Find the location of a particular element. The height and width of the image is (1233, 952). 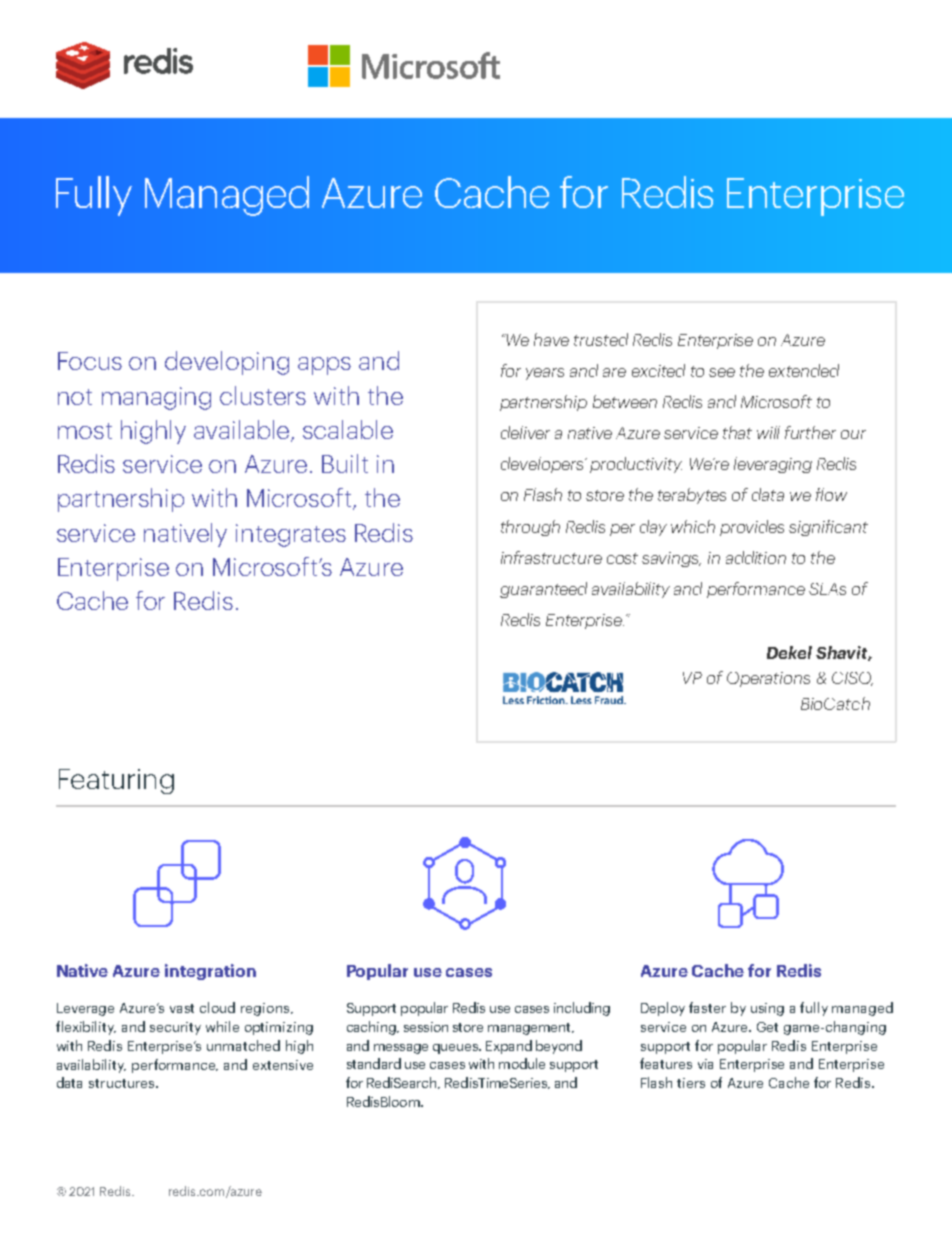

see is located at coordinates (722, 372).
